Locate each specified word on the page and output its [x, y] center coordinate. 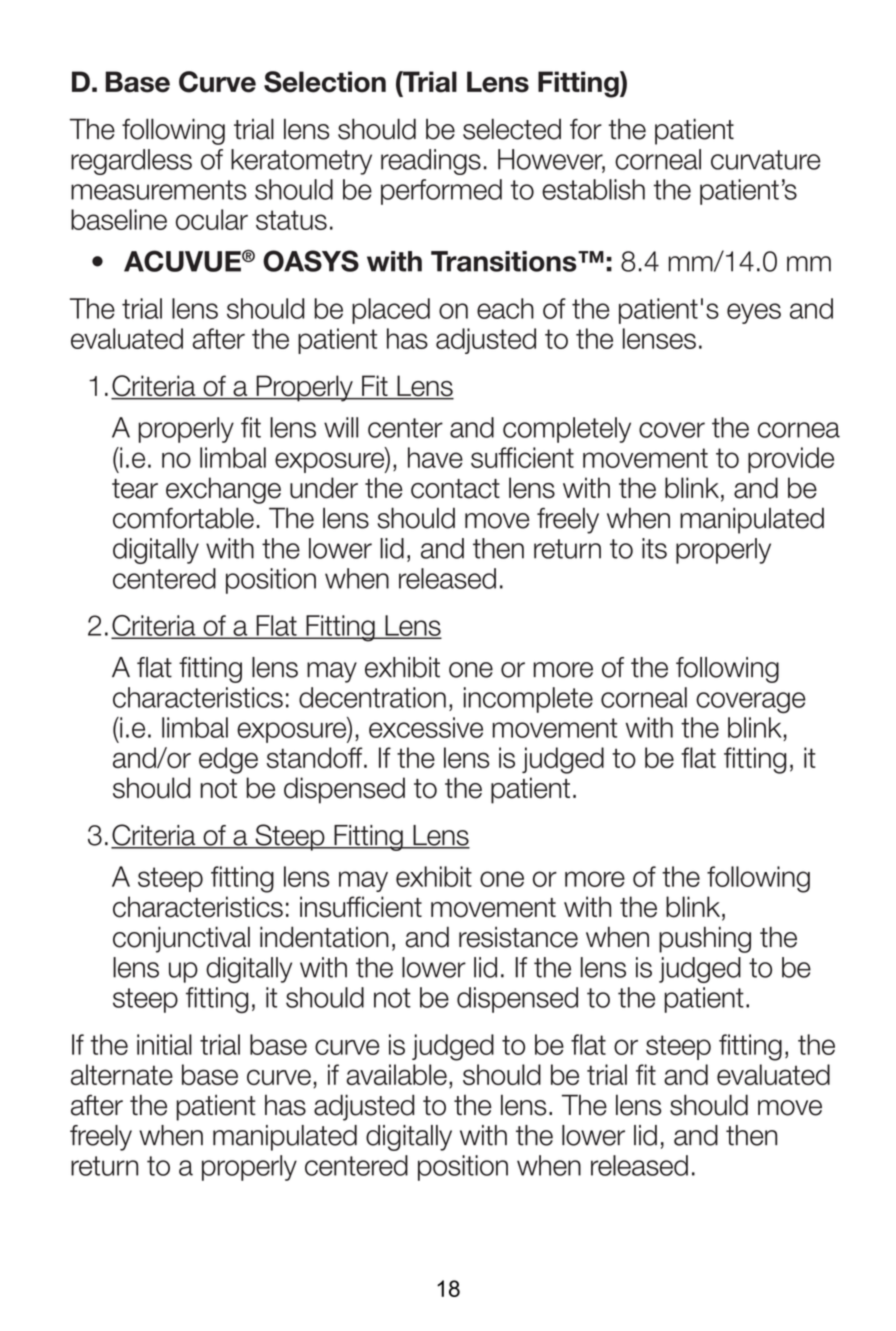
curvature [766, 160]
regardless [131, 162]
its [654, 548]
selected [512, 129]
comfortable [183, 518]
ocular [212, 219]
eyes [754, 313]
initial [164, 1044]
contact [455, 489]
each [505, 308]
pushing [705, 939]
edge [228, 760]
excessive [426, 727]
